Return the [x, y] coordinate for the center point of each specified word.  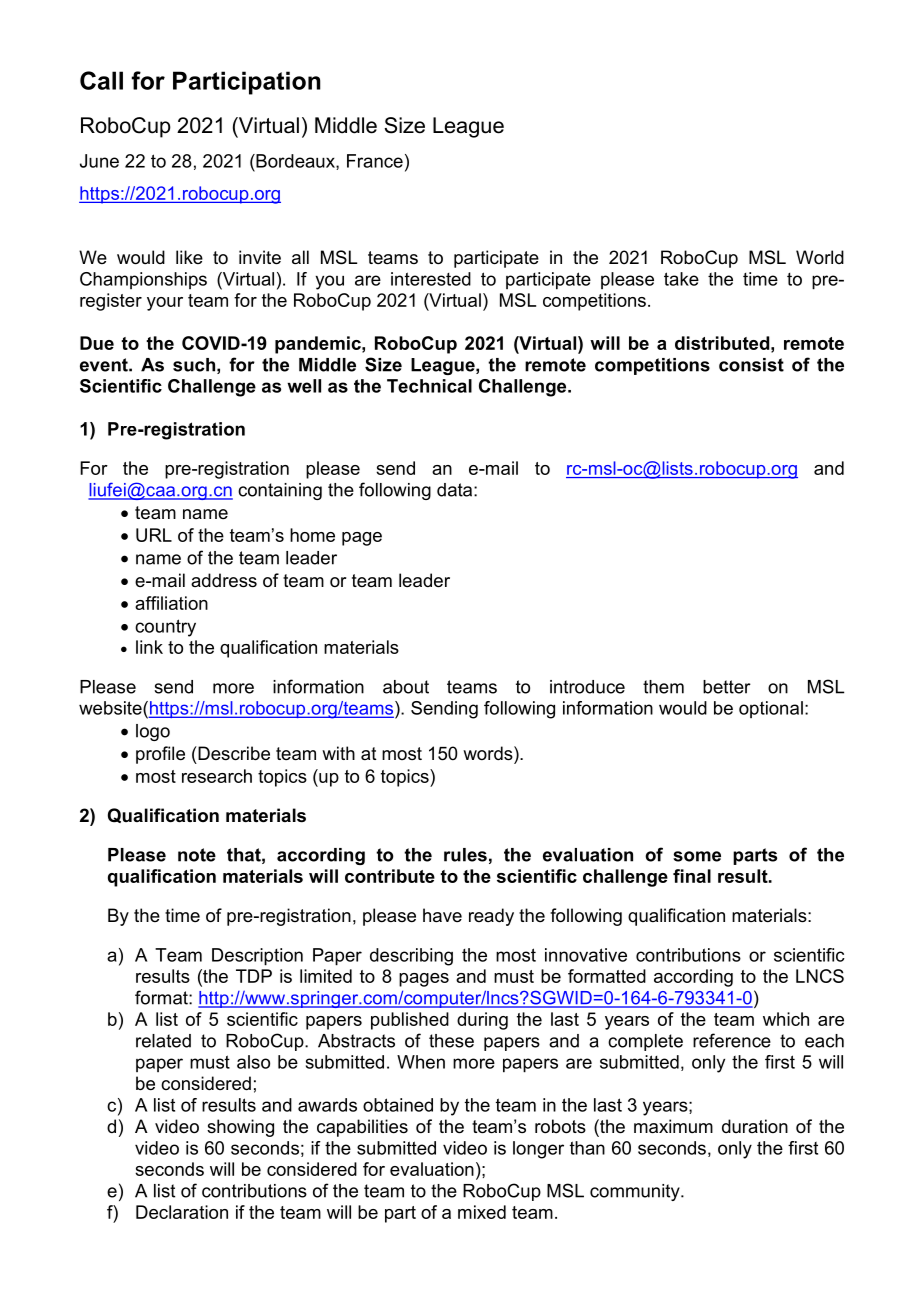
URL [154, 535]
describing [411, 957]
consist [751, 365]
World [820, 257]
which [786, 1019]
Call [101, 80]
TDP [254, 976]
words [489, 753]
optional [771, 709]
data [456, 490]
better [727, 687]
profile [160, 755]
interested [431, 279]
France [375, 161]
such [194, 365]
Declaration [182, 1212]
